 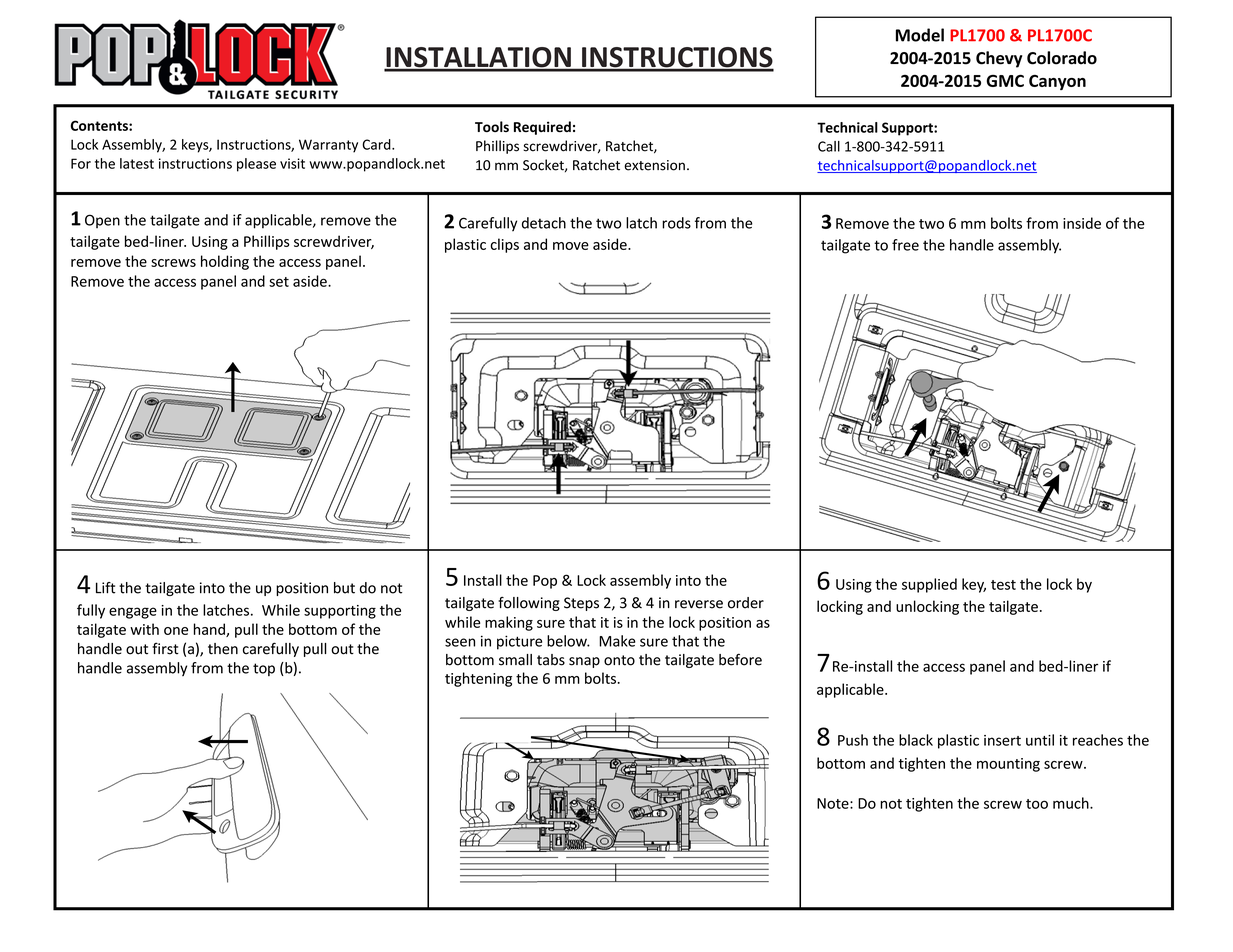 I want to click on supplied, so click(x=929, y=585).
